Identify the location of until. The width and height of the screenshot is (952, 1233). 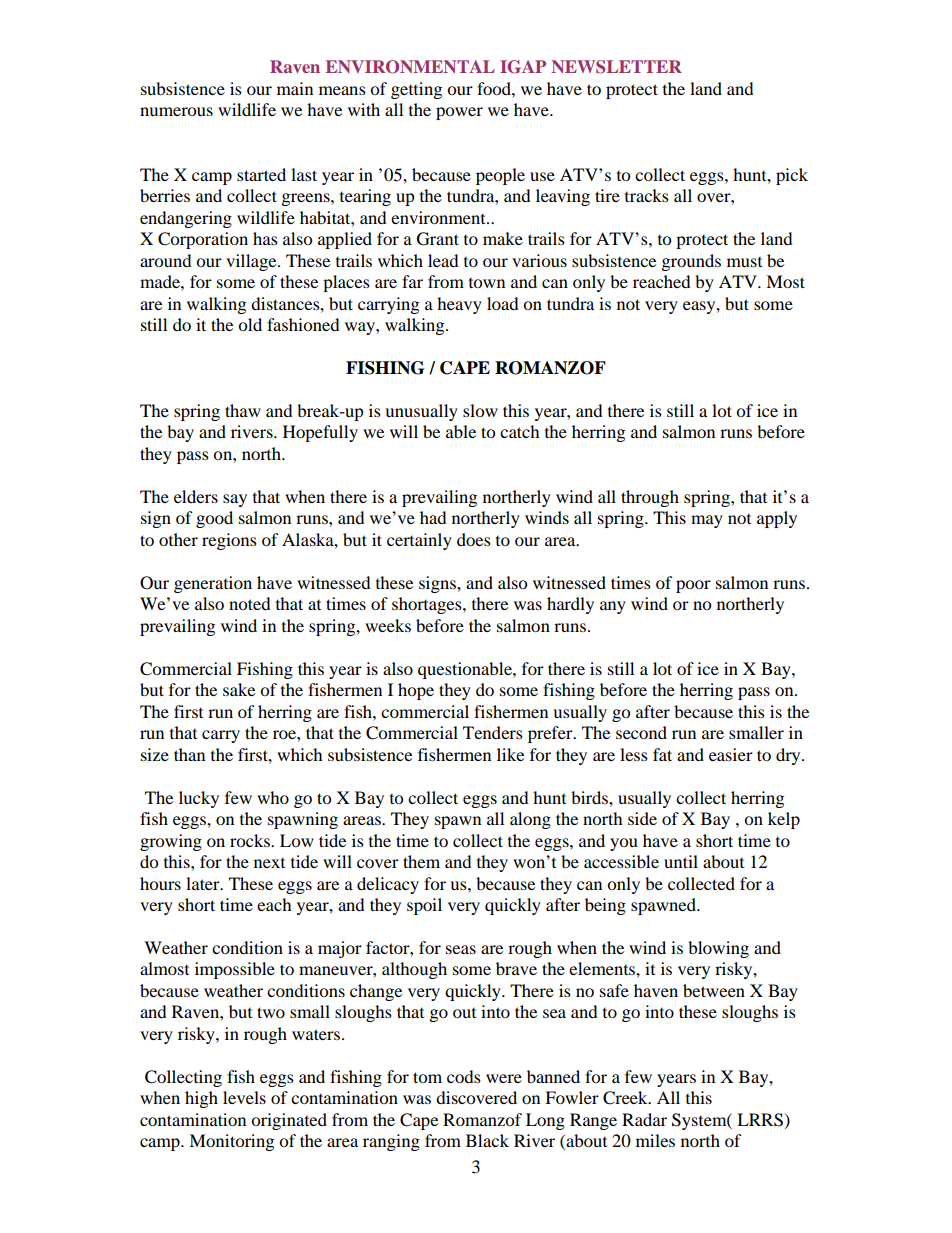
(681, 861).
